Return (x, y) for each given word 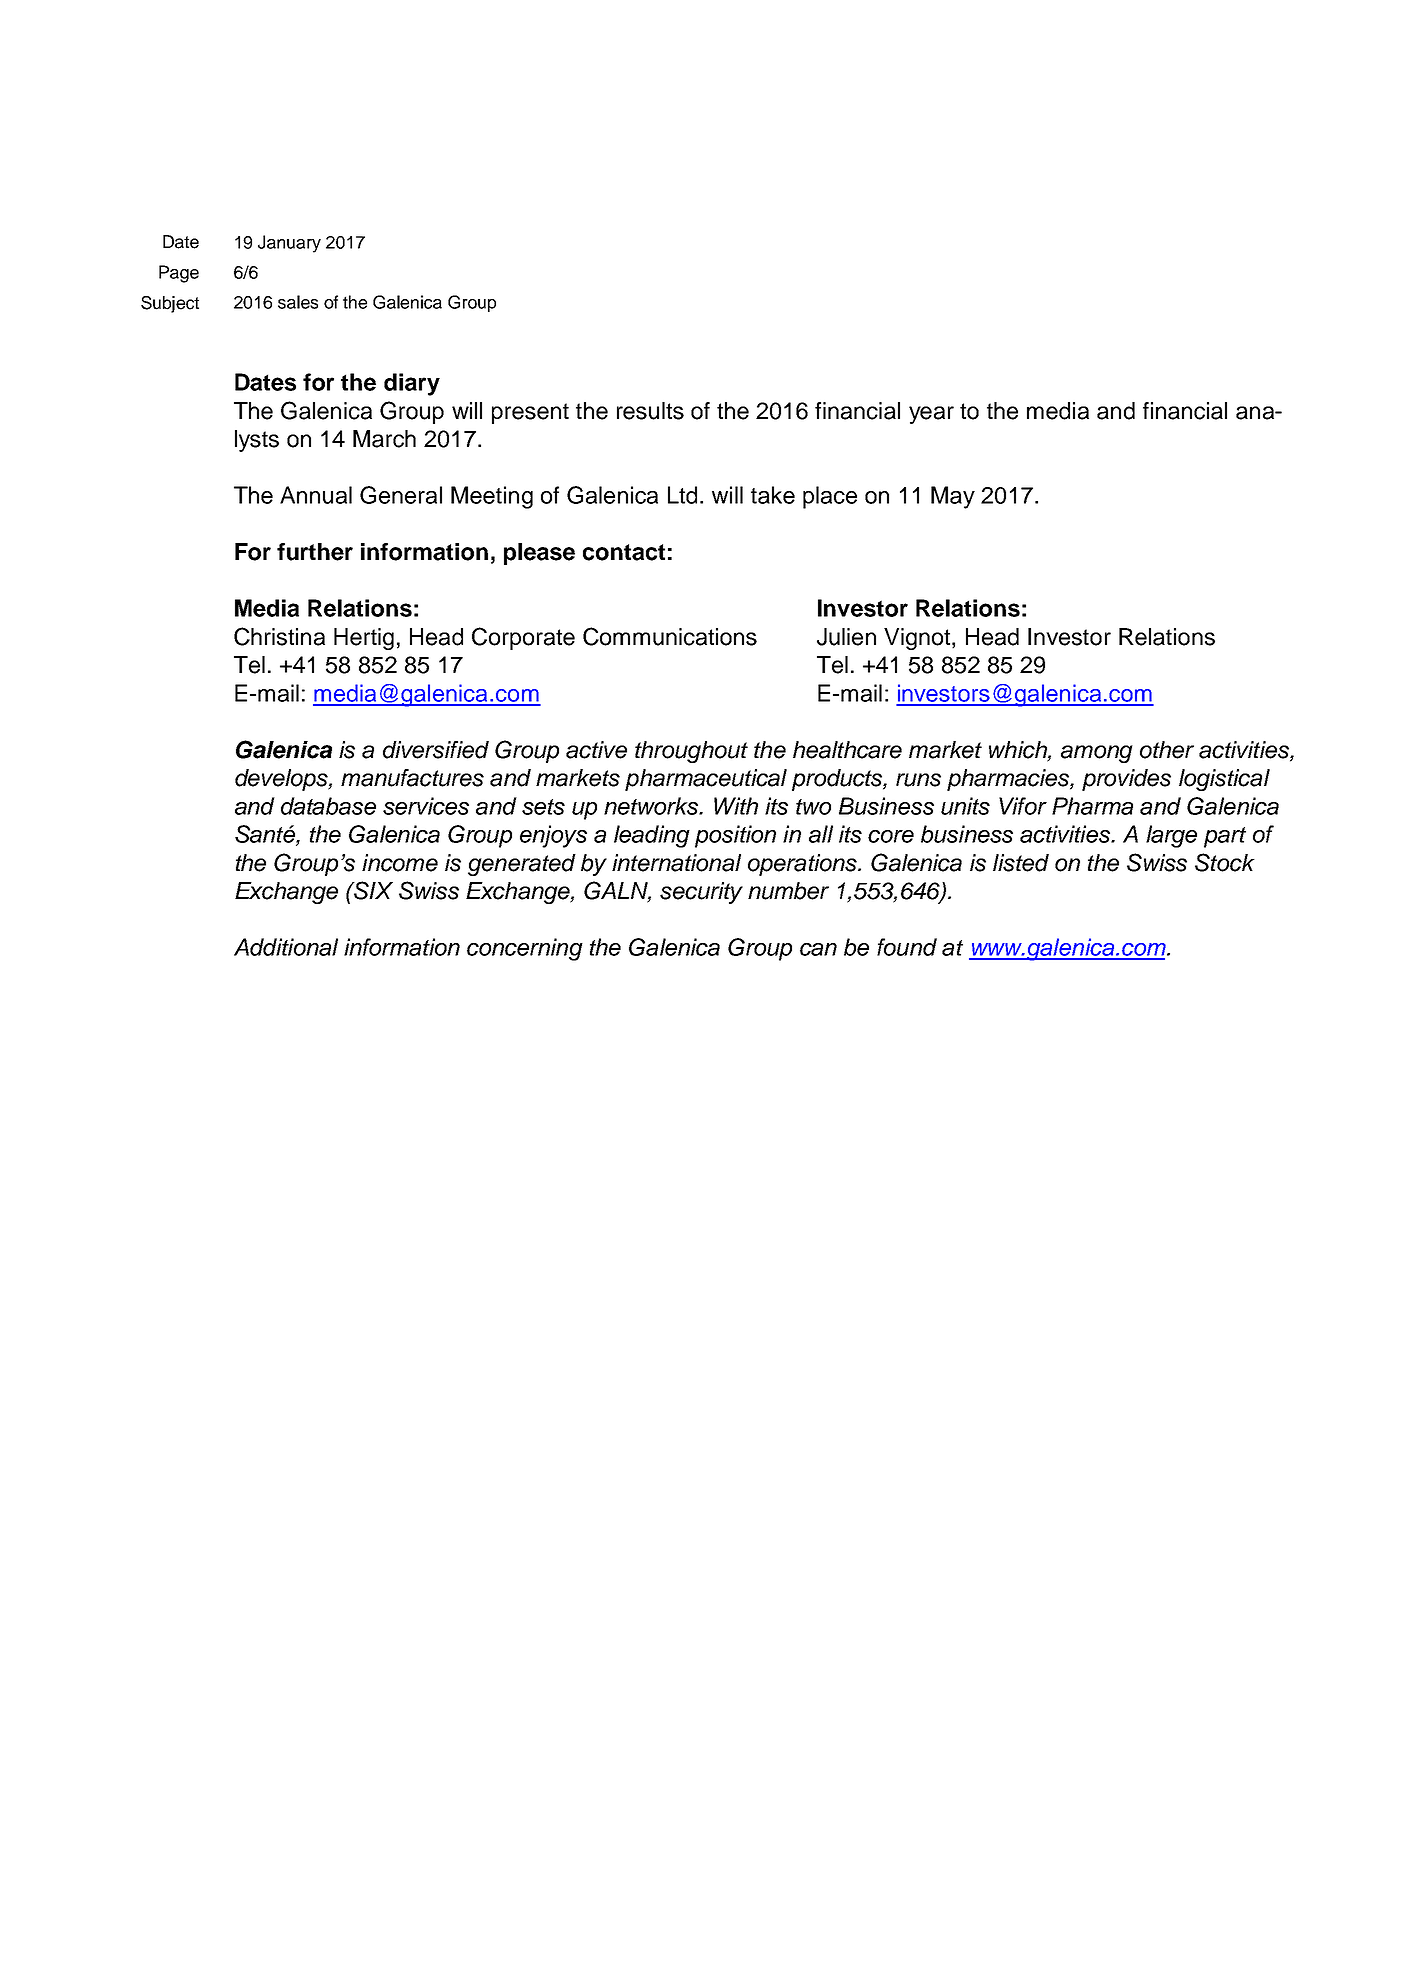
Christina (279, 636)
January (289, 244)
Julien (846, 637)
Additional (286, 947)
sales (298, 302)
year (931, 415)
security (701, 893)
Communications (670, 636)
